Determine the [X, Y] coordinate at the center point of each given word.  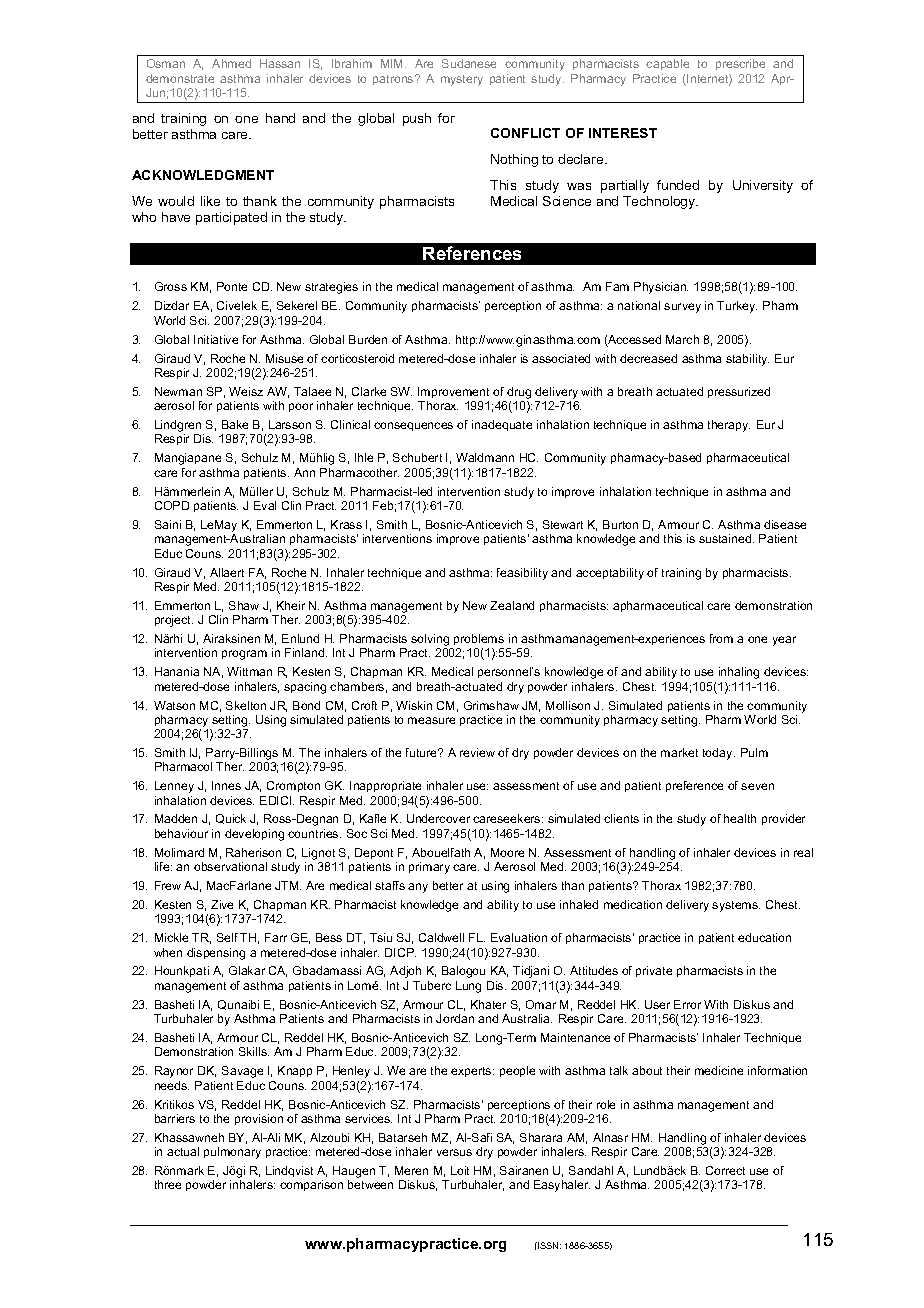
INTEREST [623, 133]
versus [454, 1152]
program [244, 655]
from [721, 638]
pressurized [739, 392]
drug [519, 394]
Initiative [216, 339]
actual [183, 1151]
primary [429, 868]
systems [736, 906]
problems [479, 639]
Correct [725, 1170]
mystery [462, 80]
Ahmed [231, 63]
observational [230, 866]
